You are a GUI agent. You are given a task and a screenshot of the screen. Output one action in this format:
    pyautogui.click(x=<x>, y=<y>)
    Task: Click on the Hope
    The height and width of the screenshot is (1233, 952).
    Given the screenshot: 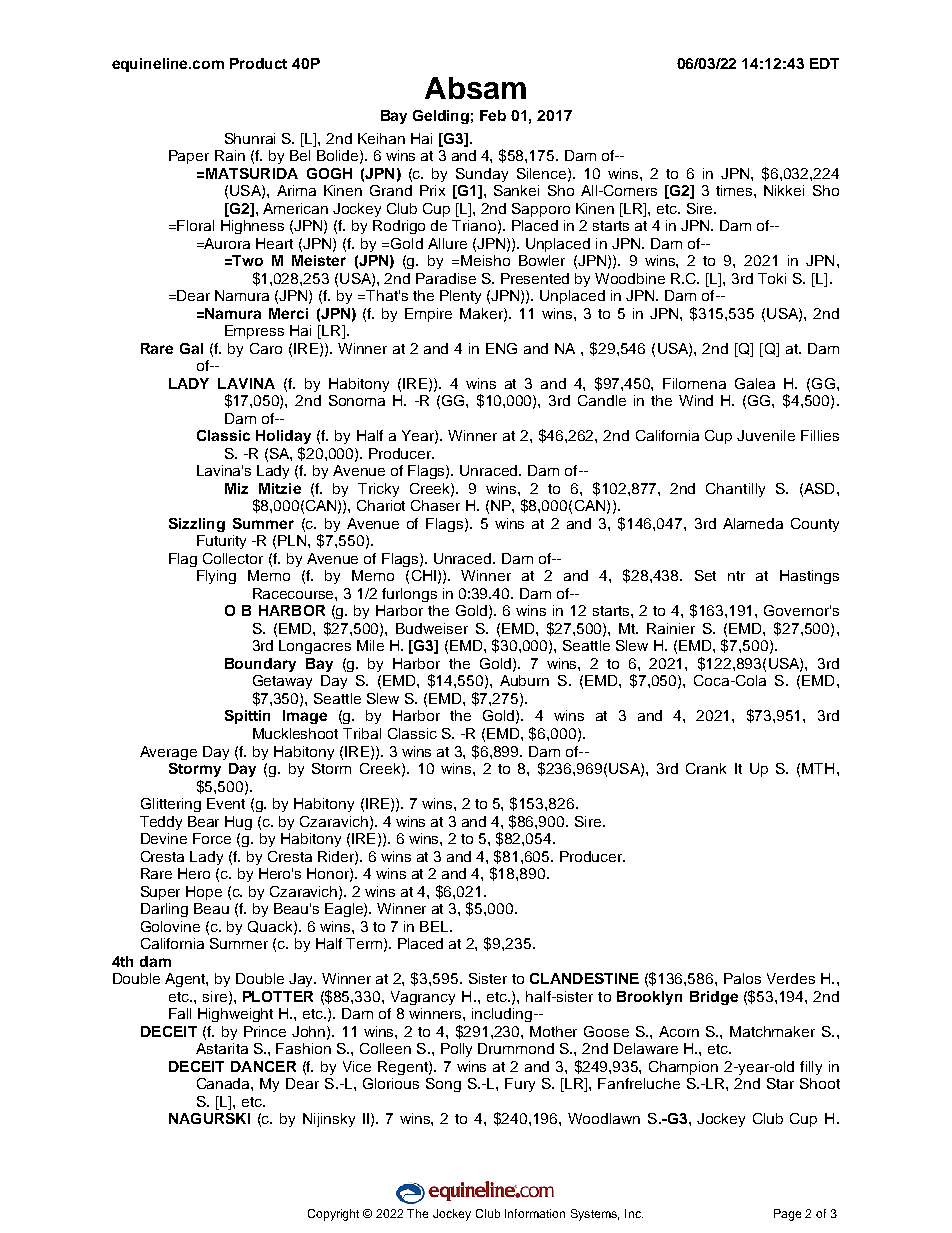 What is the action you would take?
    pyautogui.click(x=204, y=893)
